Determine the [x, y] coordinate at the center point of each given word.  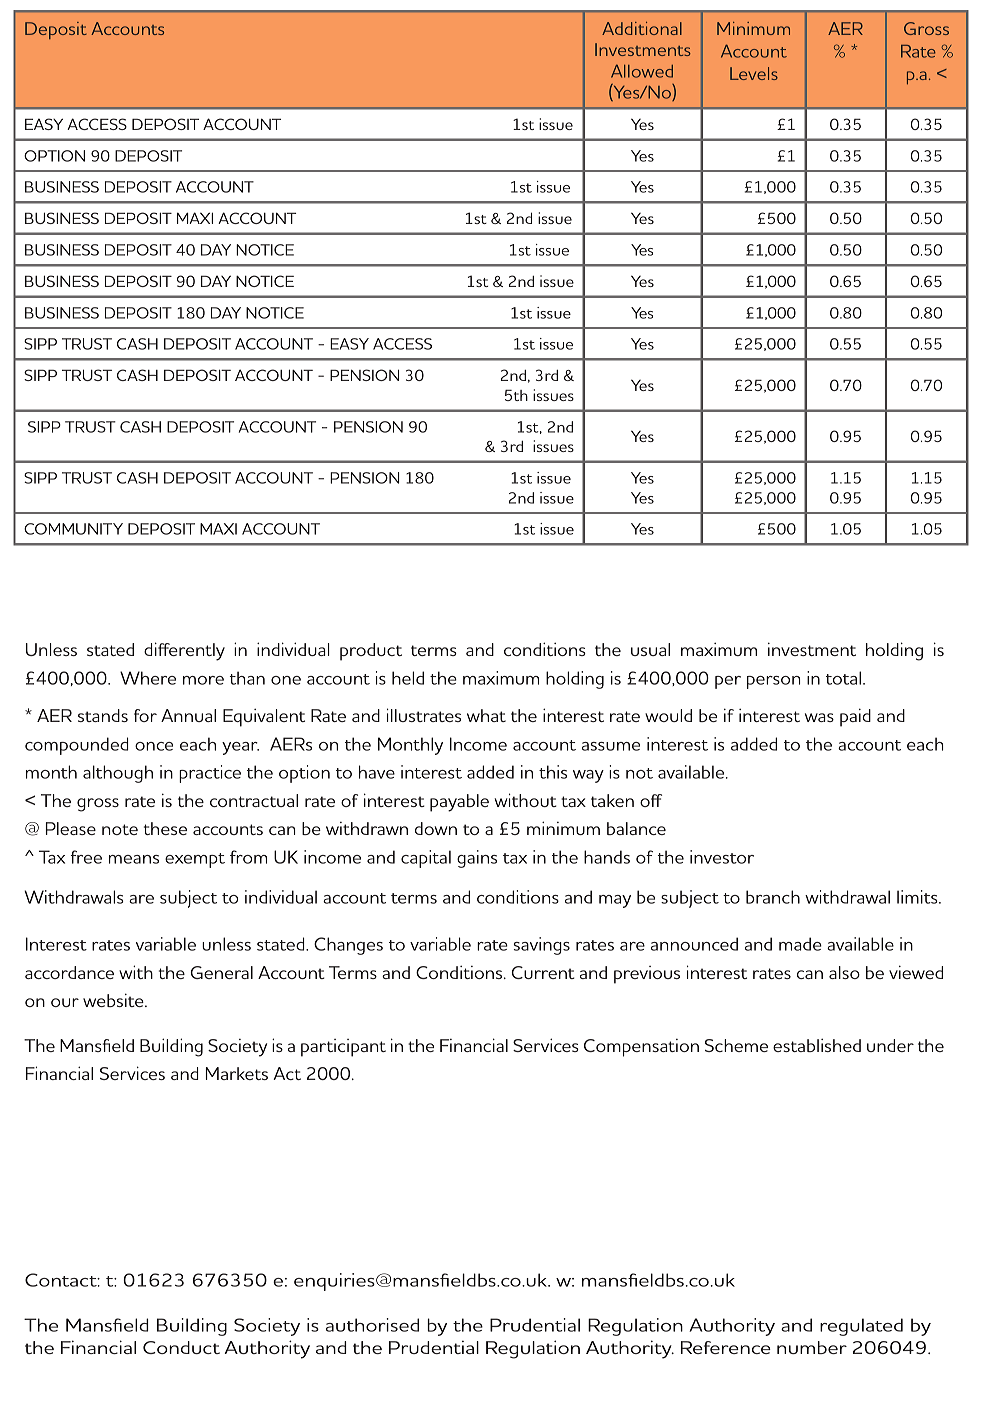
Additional [642, 28]
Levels [754, 73]
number [812, 1347]
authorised [372, 1325]
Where [148, 678]
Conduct [181, 1347]
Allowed [642, 71]
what [486, 715]
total [843, 678]
